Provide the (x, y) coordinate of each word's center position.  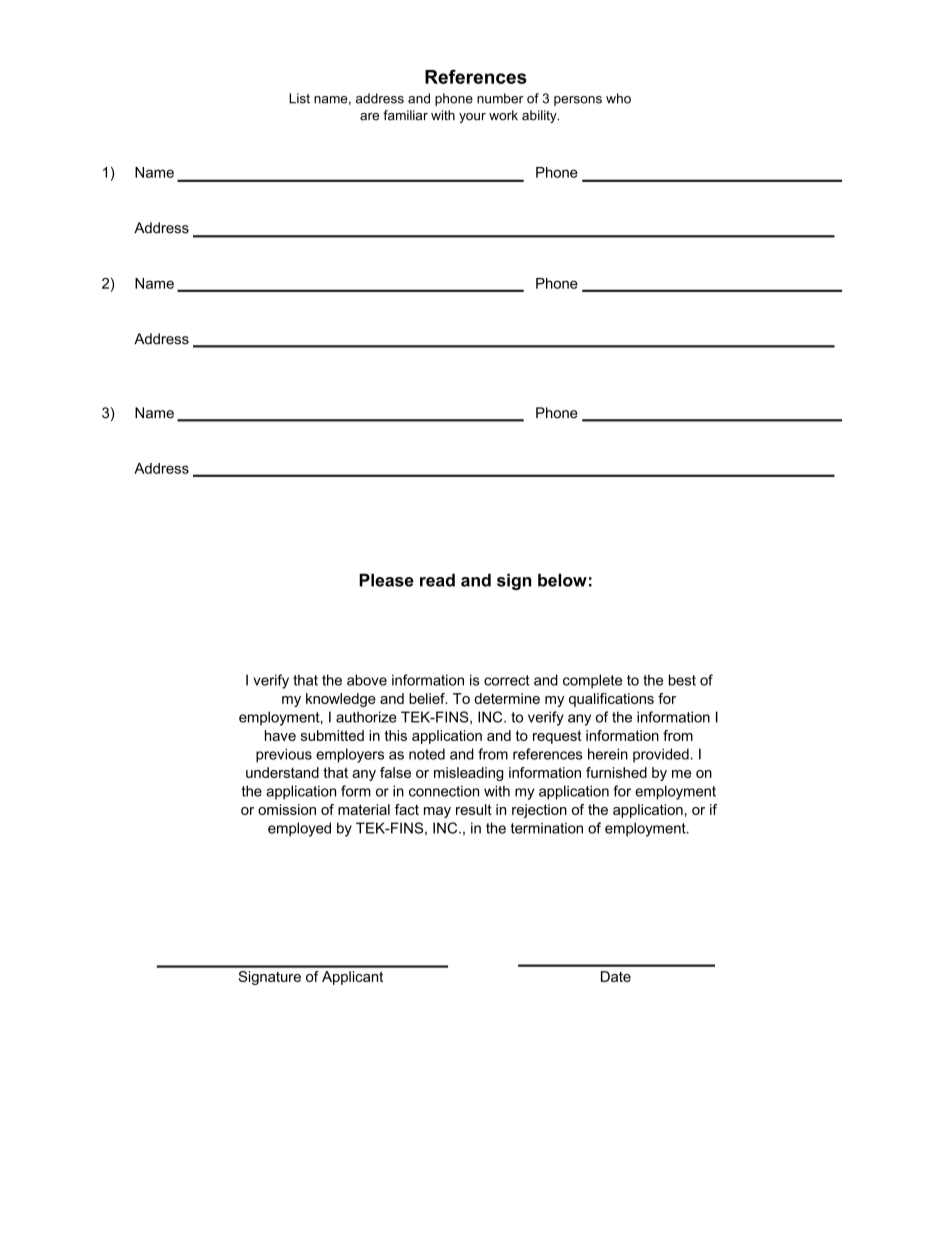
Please (386, 580)
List (299, 98)
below (562, 580)
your (472, 118)
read (437, 580)
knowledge (341, 700)
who (618, 98)
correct (507, 680)
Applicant (352, 978)
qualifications (611, 700)
